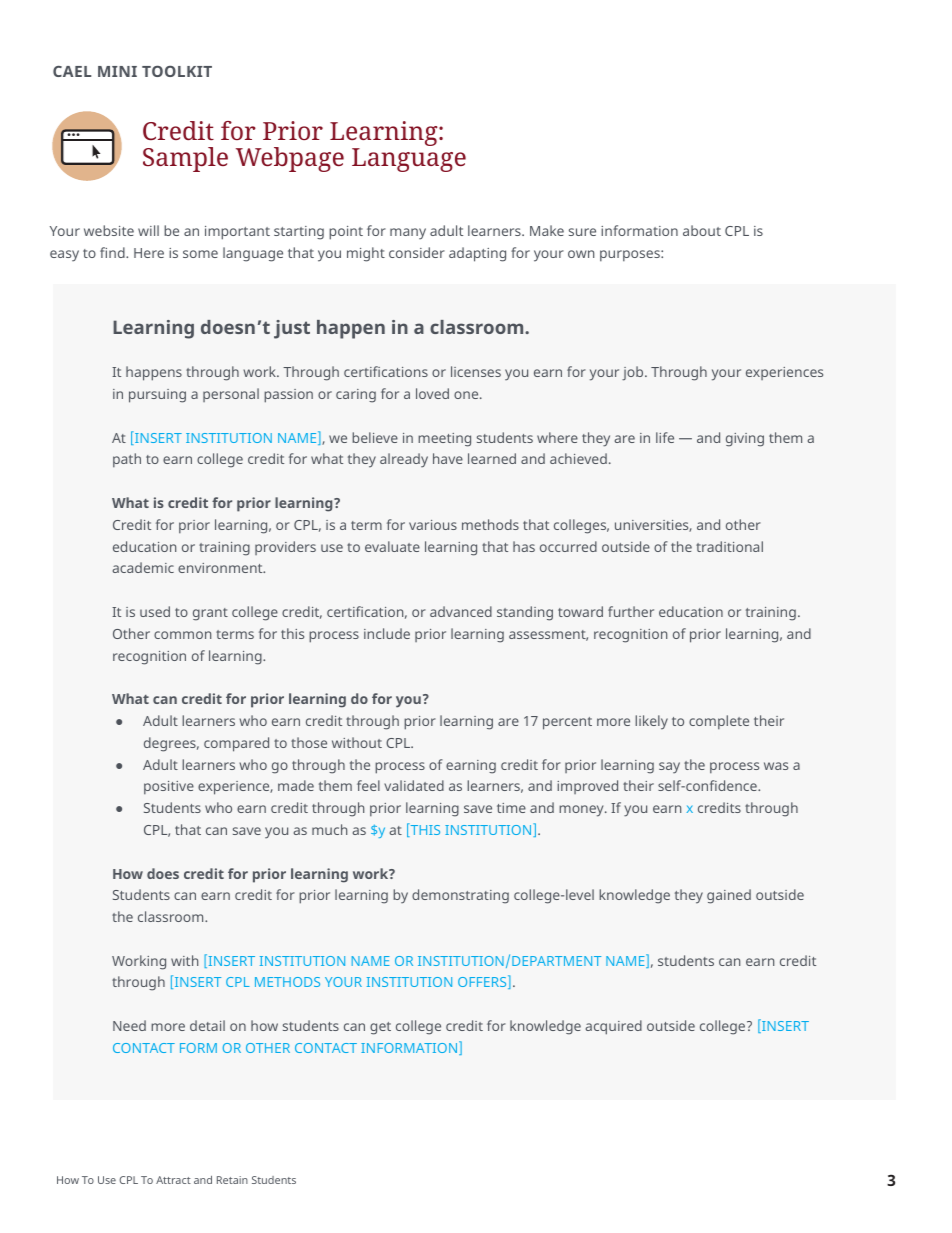 The width and height of the screenshot is (952, 1233). What do you see at coordinates (127, 460) in the screenshot?
I see `path` at bounding box center [127, 460].
